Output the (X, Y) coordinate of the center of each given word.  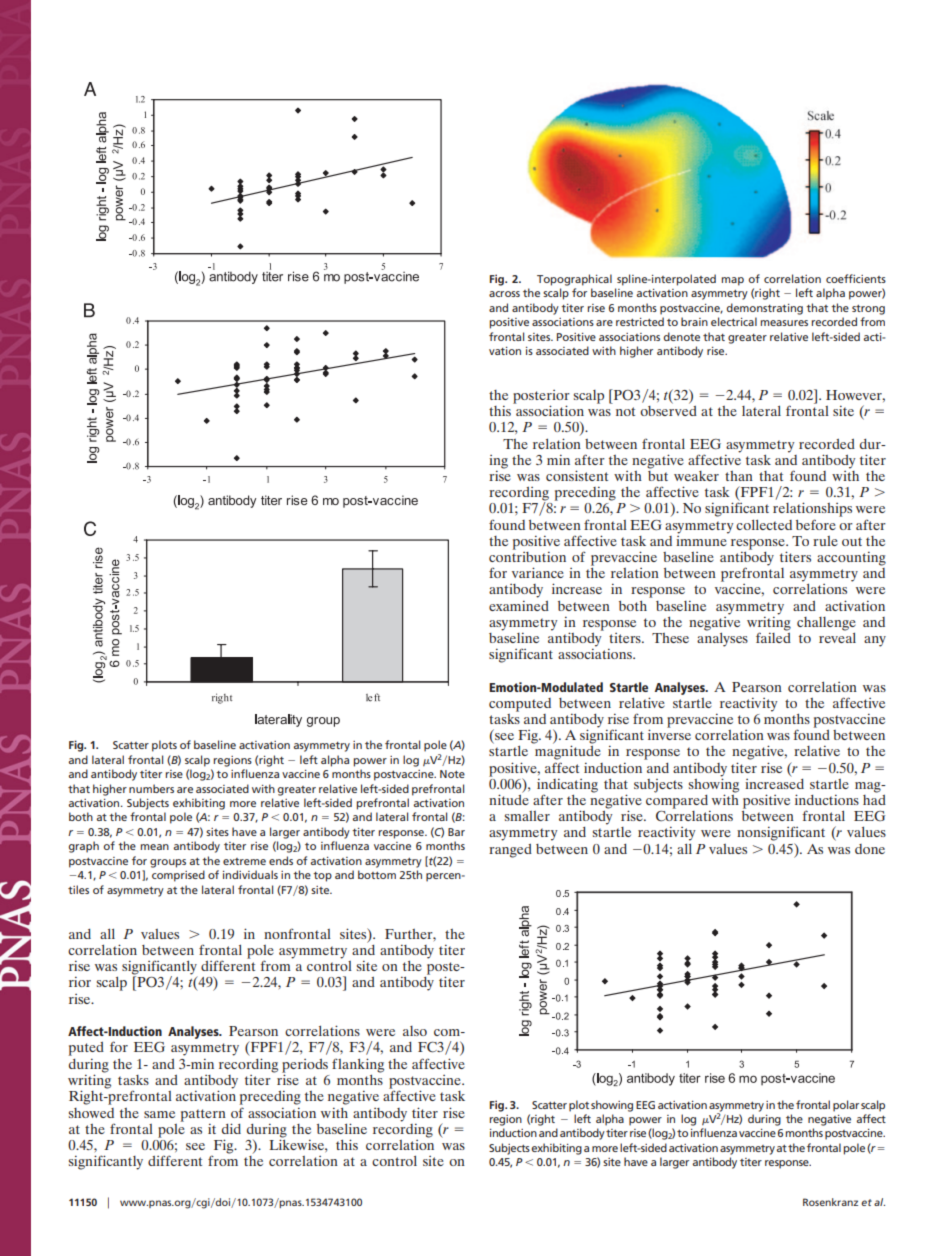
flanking (358, 1065)
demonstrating (765, 309)
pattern (203, 1115)
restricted (640, 321)
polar (846, 1106)
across (504, 294)
